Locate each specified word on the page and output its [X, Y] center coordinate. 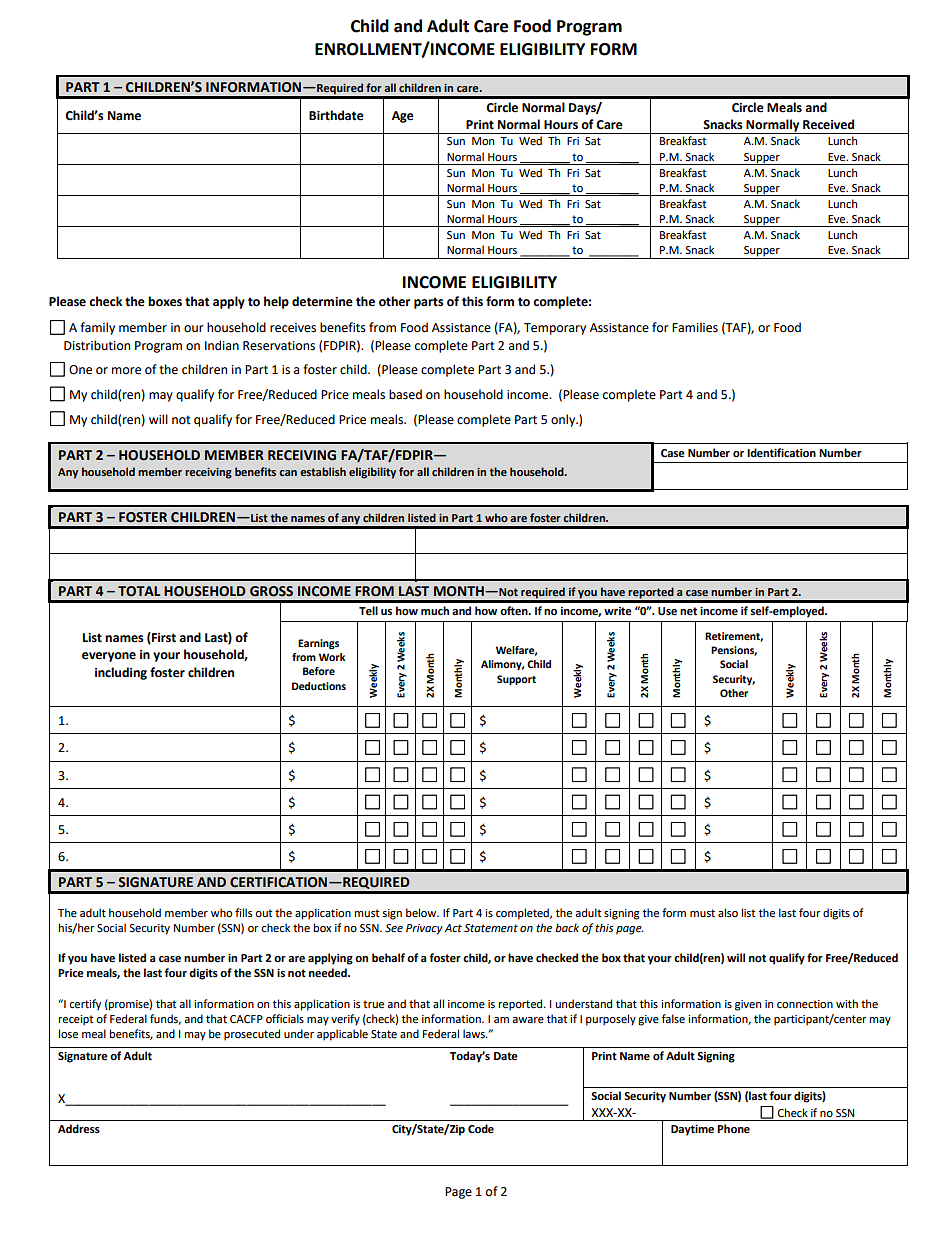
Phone [733, 1129]
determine [322, 301]
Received [828, 124]
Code [481, 1129]
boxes [165, 301]
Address [79, 1129]
